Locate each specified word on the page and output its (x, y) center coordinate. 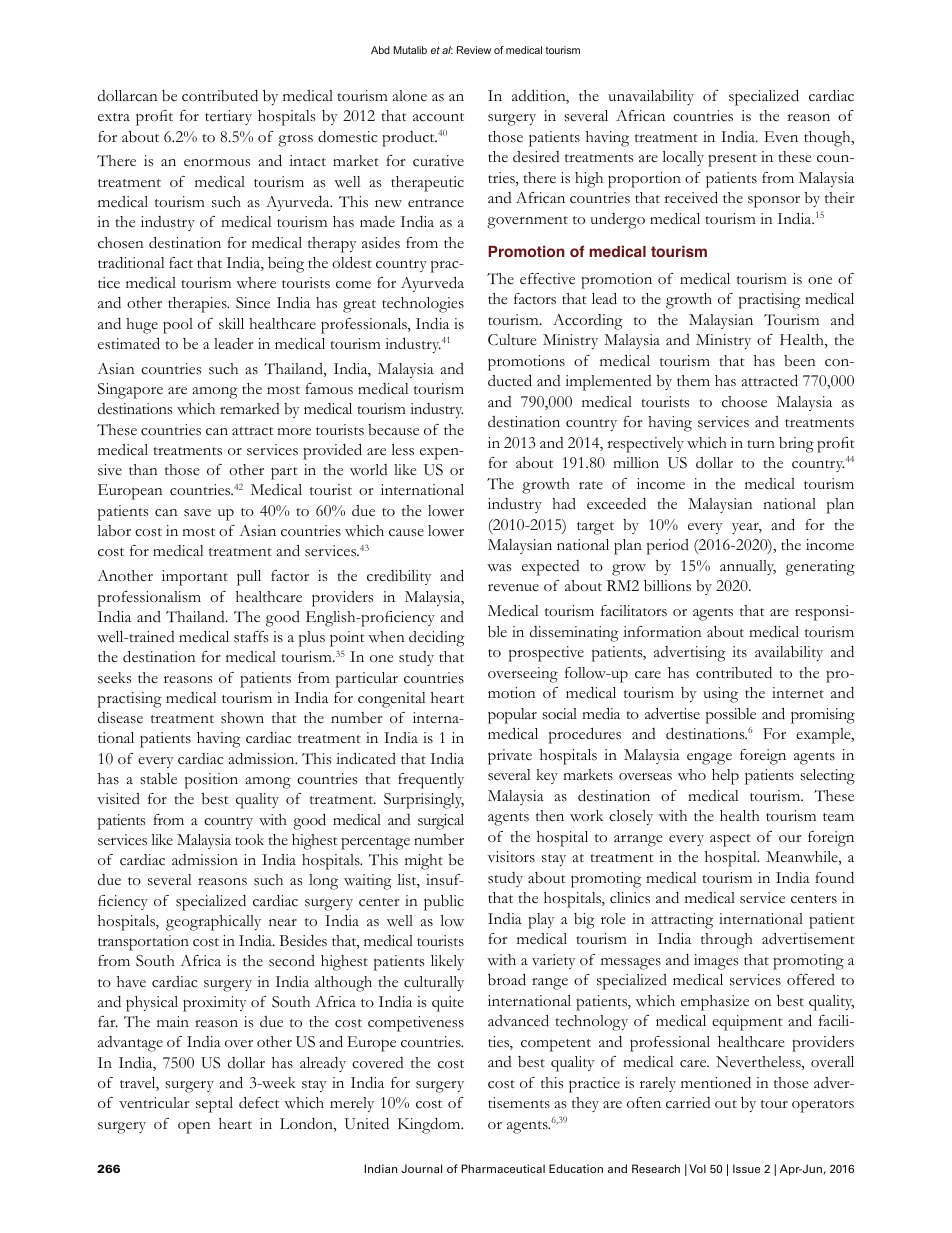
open (194, 1128)
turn (761, 444)
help (725, 777)
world (369, 469)
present (732, 160)
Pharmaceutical (503, 1168)
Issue (746, 1168)
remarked (250, 408)
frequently (431, 781)
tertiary (228, 117)
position (211, 781)
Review (474, 50)
